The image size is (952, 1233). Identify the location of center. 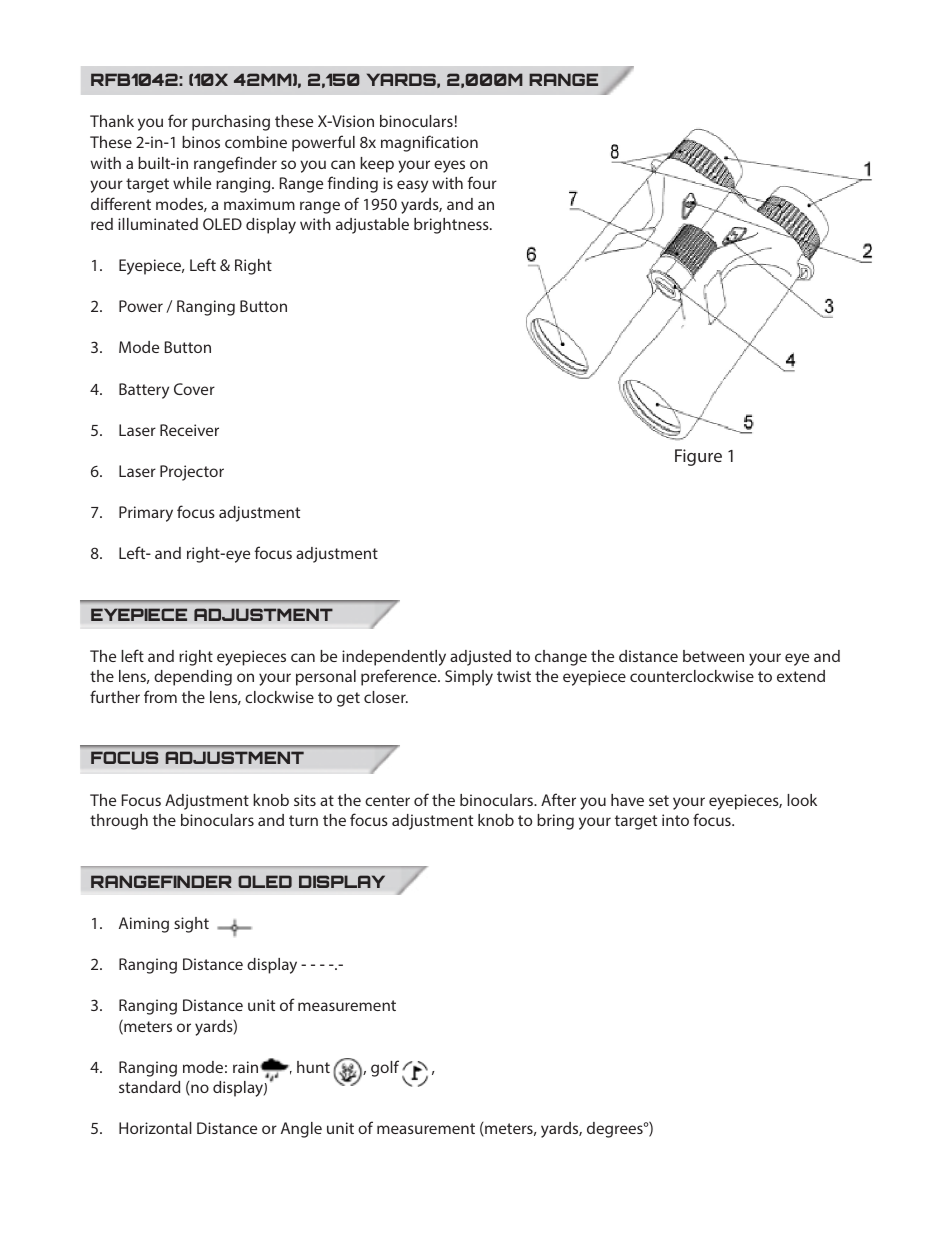
(387, 800).
